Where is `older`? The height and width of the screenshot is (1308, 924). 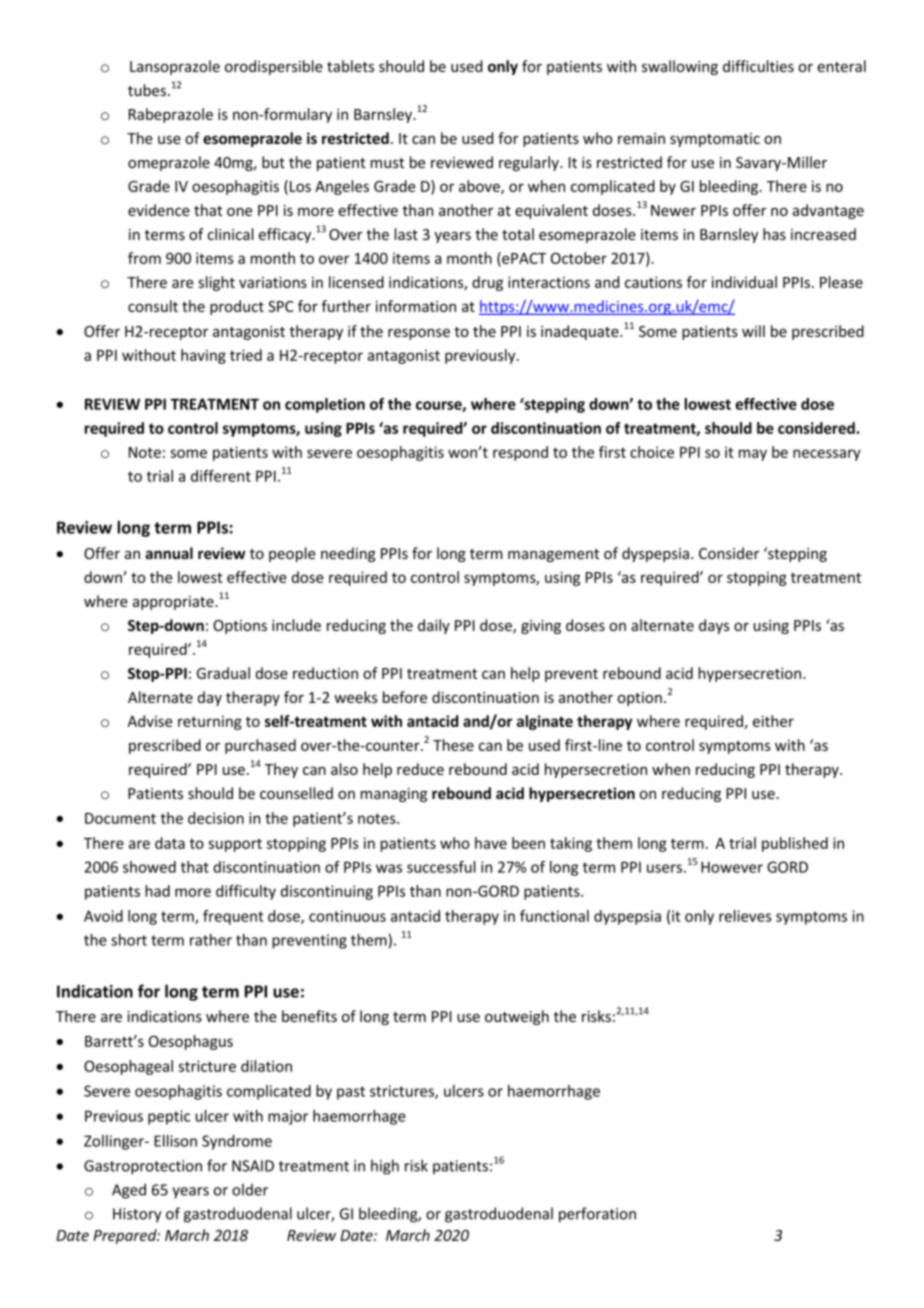
older is located at coordinates (250, 1189).
